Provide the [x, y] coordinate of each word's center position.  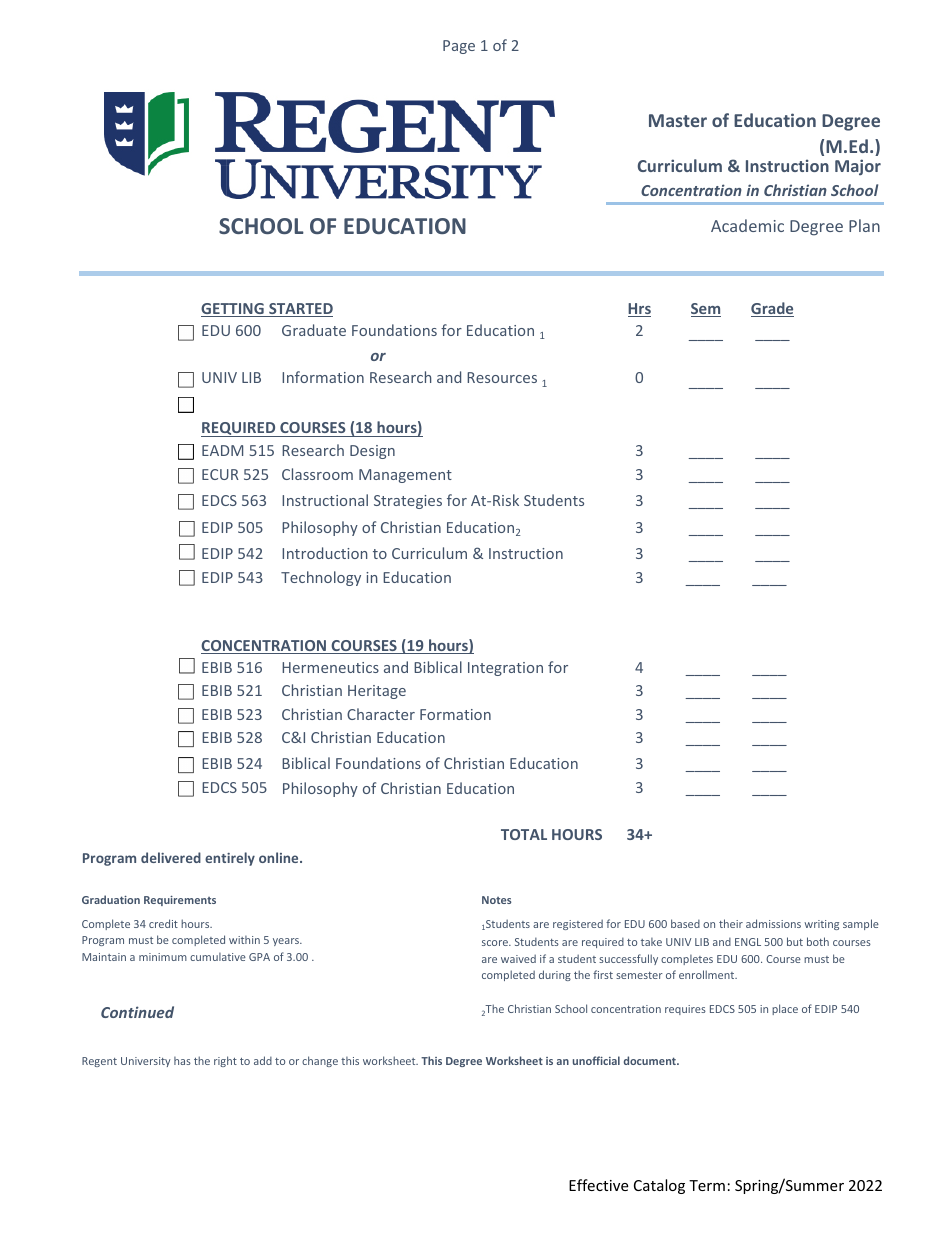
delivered [171, 857]
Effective [598, 1185]
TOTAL [524, 834]
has [182, 1061]
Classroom [317, 474]
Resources [502, 377]
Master [678, 120]
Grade [772, 309]
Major [858, 167]
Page [459, 47]
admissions [773, 923]
